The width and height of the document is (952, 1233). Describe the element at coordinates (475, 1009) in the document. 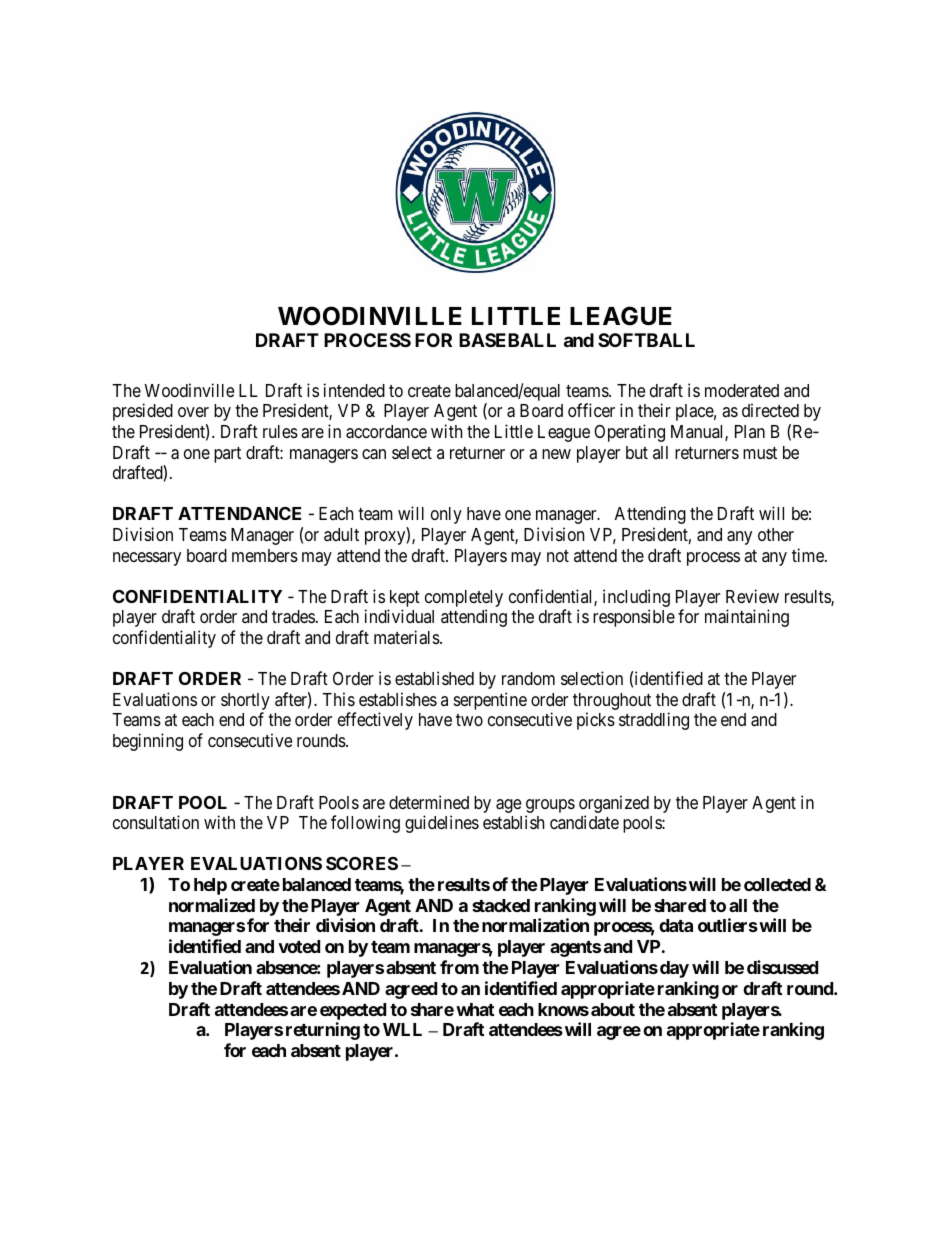

I see `what` at that location.
